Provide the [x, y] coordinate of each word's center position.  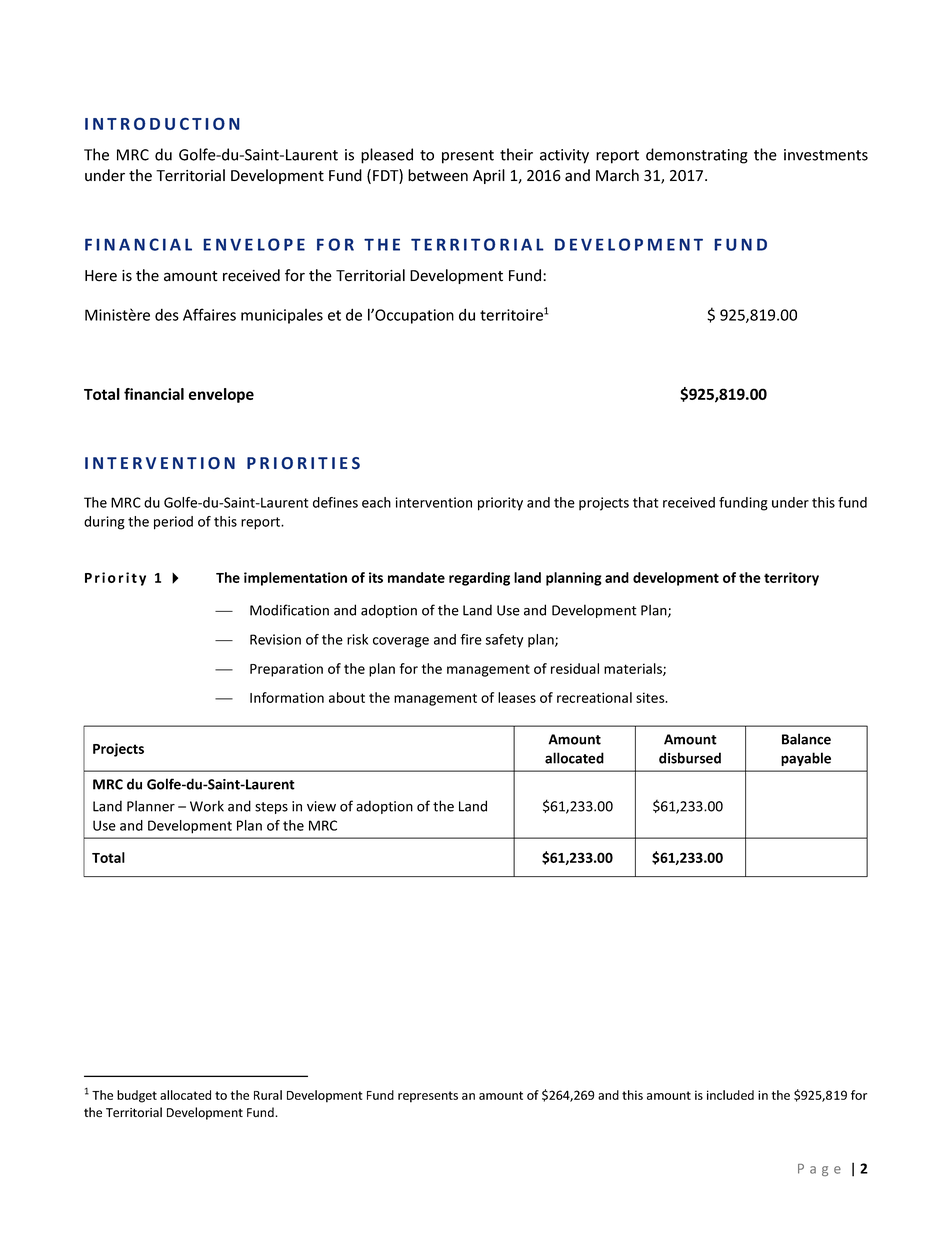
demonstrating [697, 156]
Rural [268, 1095]
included [730, 1095]
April [489, 176]
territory [791, 579]
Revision [275, 639]
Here [101, 276]
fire [471, 639]
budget [137, 1096]
